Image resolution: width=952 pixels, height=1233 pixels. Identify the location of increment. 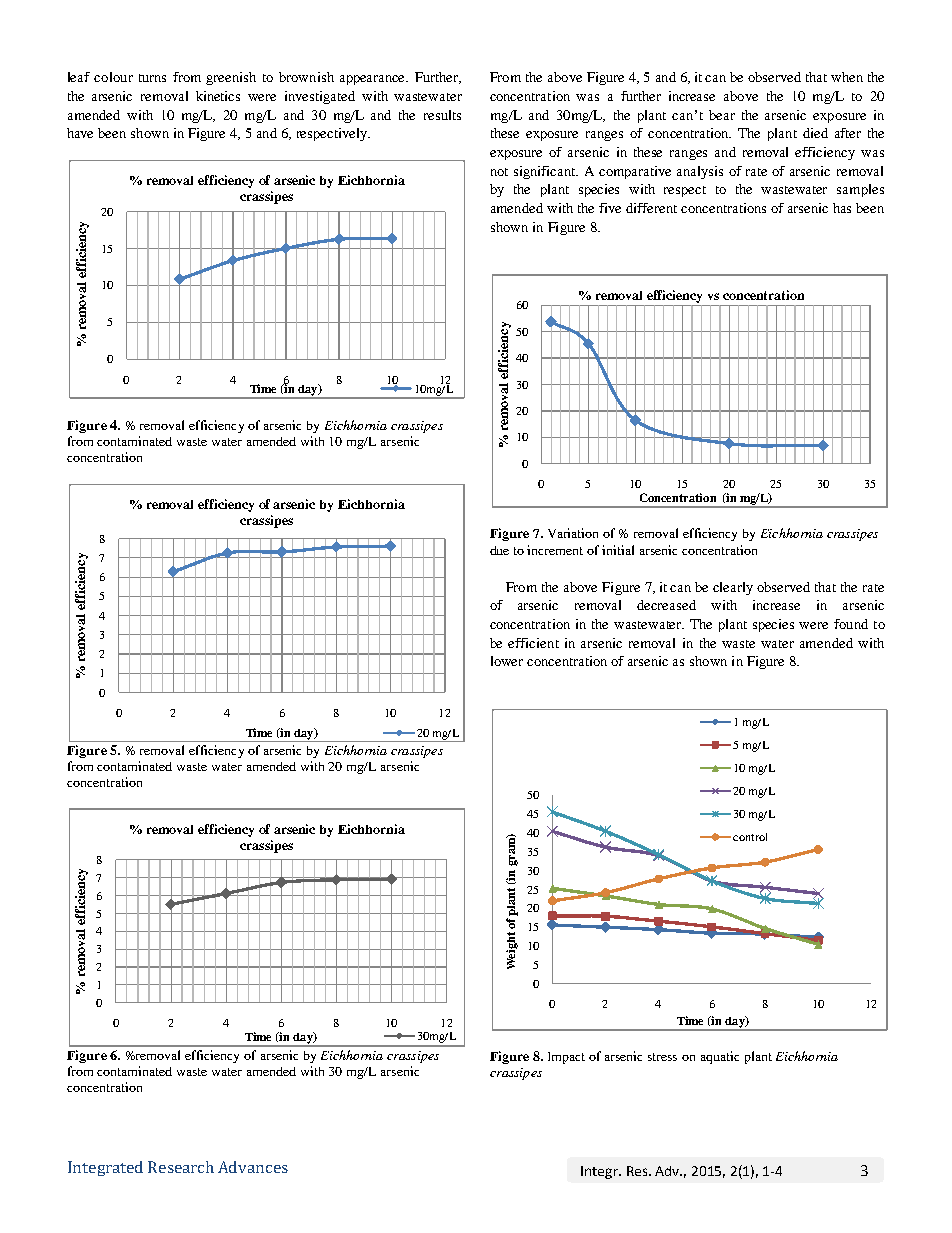
(555, 550).
